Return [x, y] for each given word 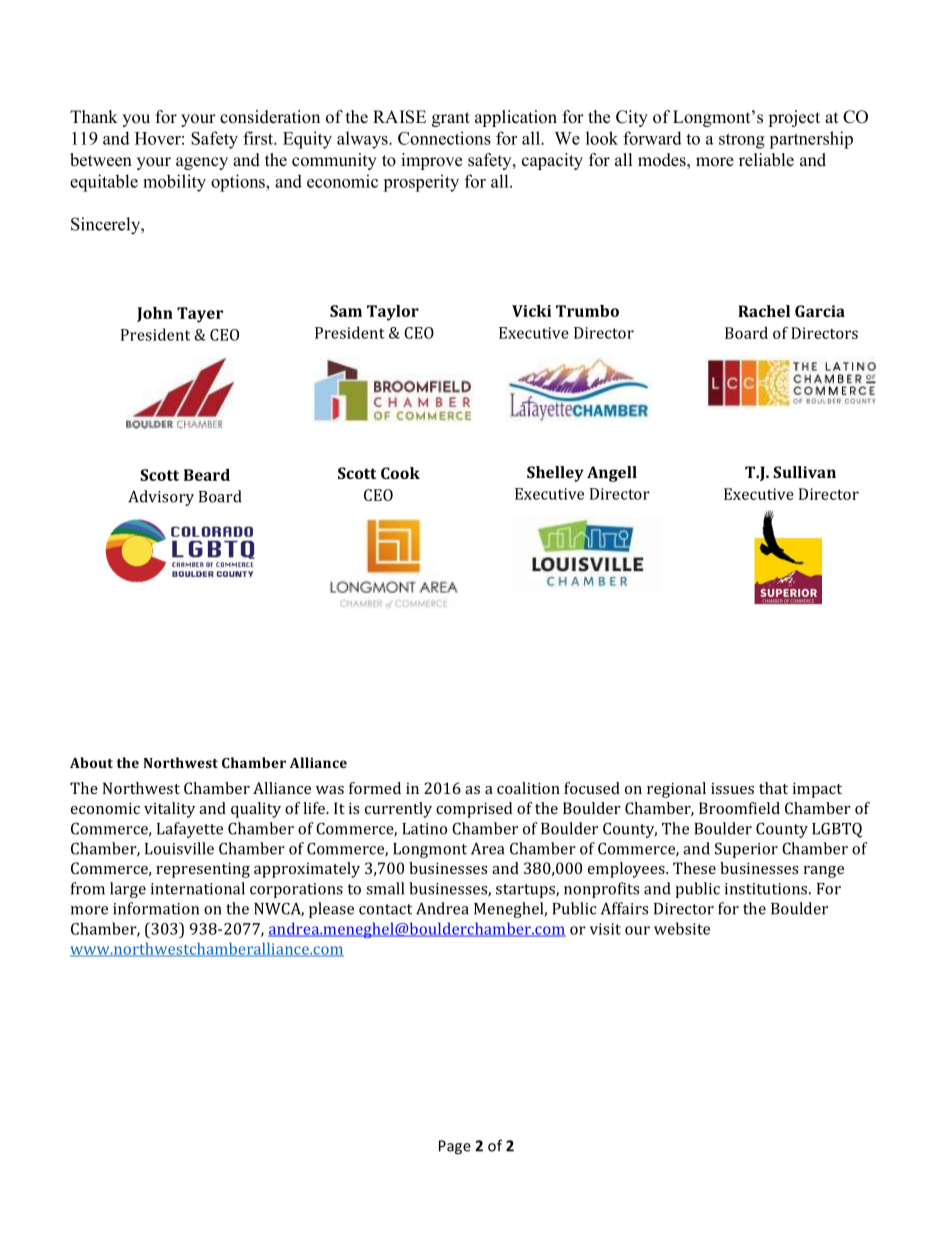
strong [742, 141]
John [155, 314]
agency [202, 163]
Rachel [764, 311]
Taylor [393, 313]
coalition [528, 788]
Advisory [161, 498]
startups [526, 891]
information [156, 908]
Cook [400, 473]
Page [455, 1147]
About [91, 762]
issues [732, 788]
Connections [444, 138]
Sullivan [804, 472]
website [682, 928]
